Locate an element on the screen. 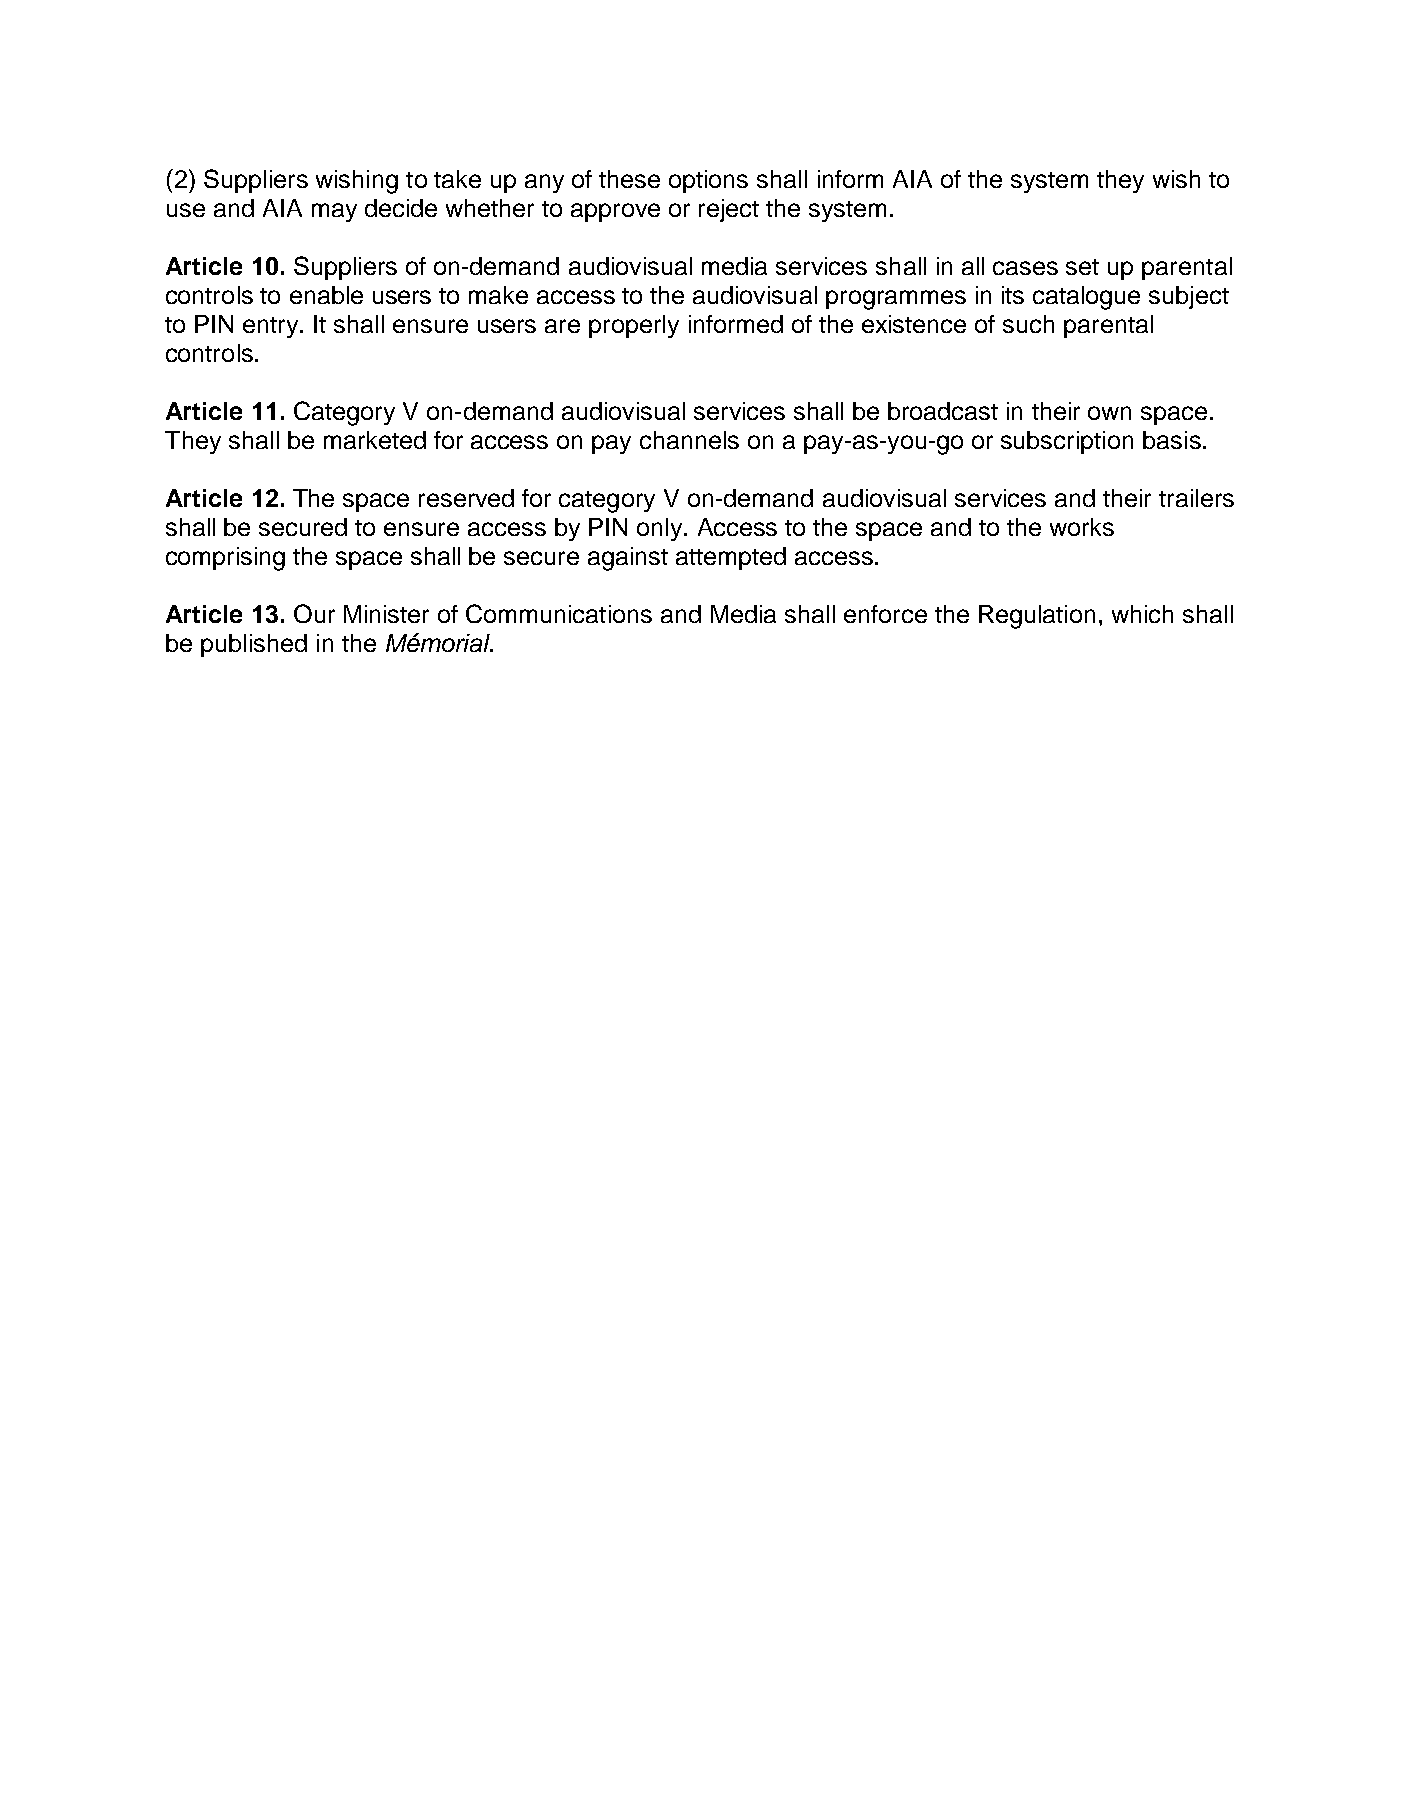 This screenshot has width=1403, height=1815. set is located at coordinates (1082, 267).
